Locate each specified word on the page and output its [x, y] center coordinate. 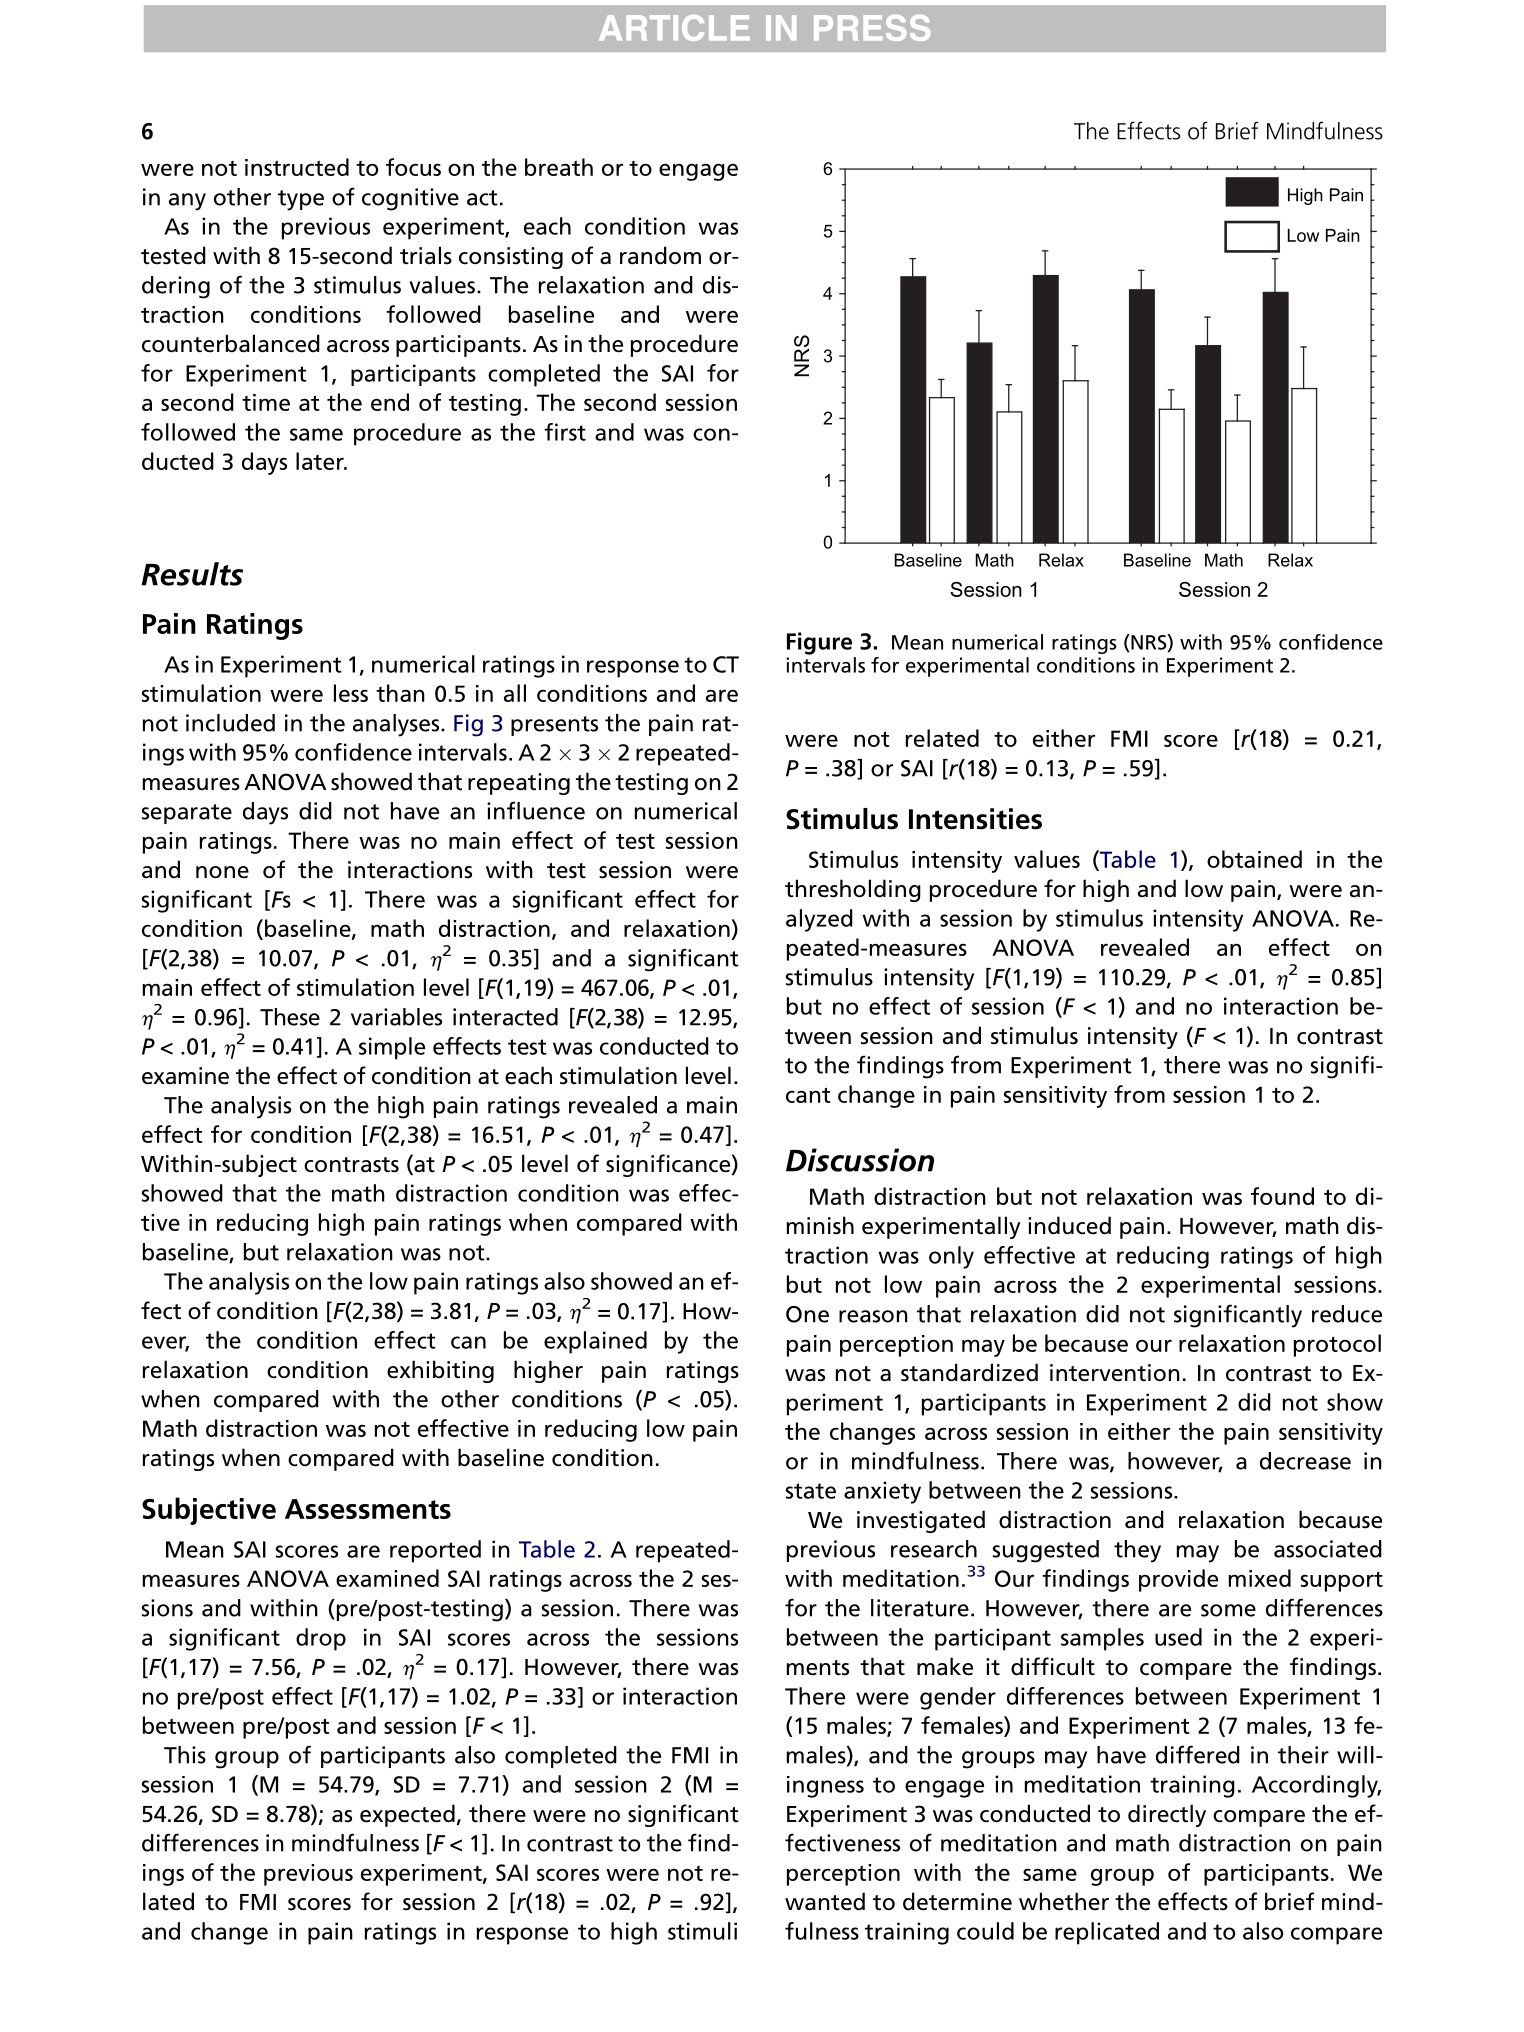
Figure [819, 643]
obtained [1254, 859]
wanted [825, 1901]
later [321, 461]
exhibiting [440, 1371]
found [1282, 1196]
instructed [297, 167]
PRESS [872, 28]
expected [407, 1815]
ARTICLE [674, 28]
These [290, 1017]
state [811, 1491]
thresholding [853, 890]
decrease [1305, 1461]
